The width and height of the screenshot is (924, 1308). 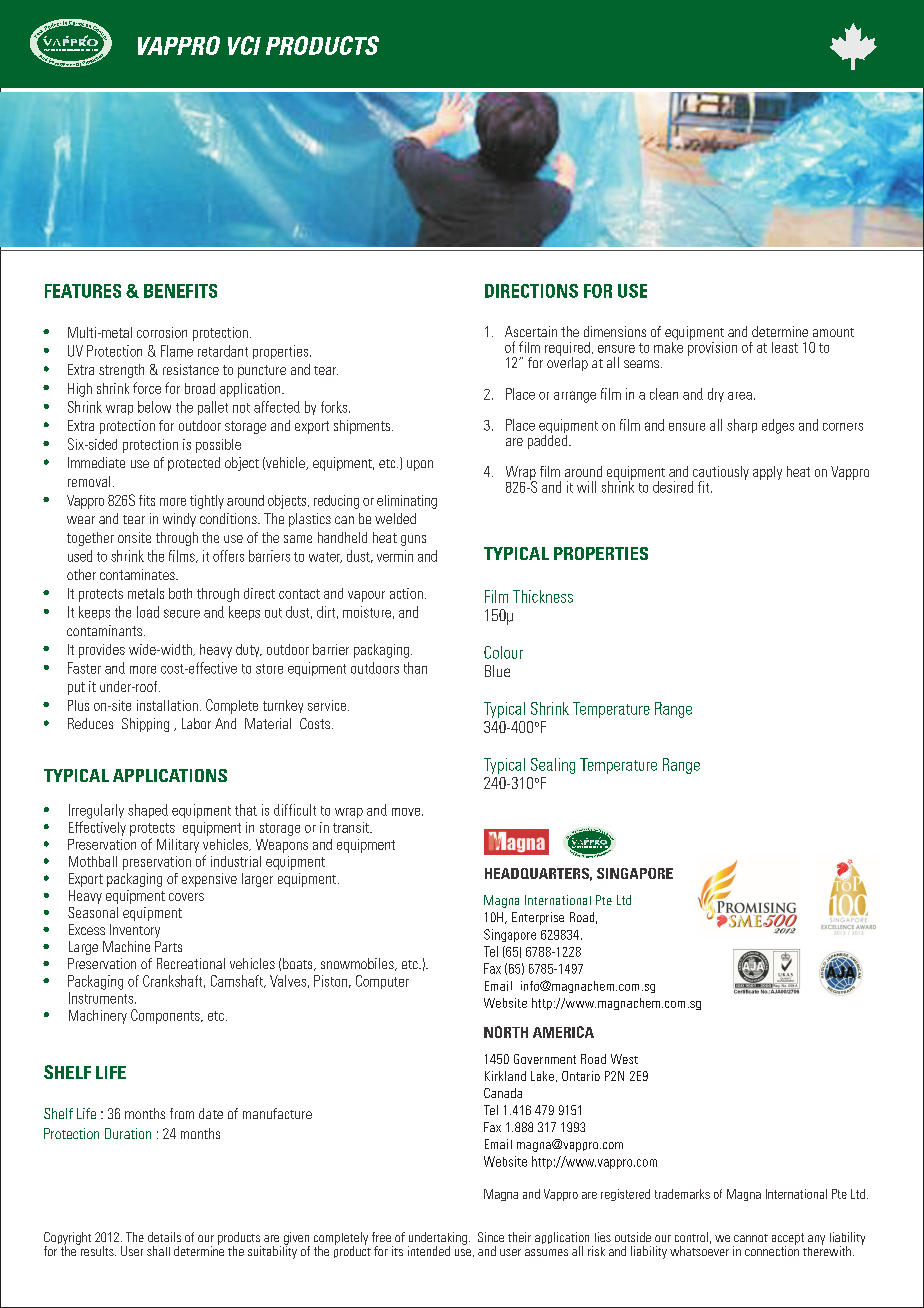 What do you see at coordinates (179, 520) in the screenshot?
I see `windy` at bounding box center [179, 520].
